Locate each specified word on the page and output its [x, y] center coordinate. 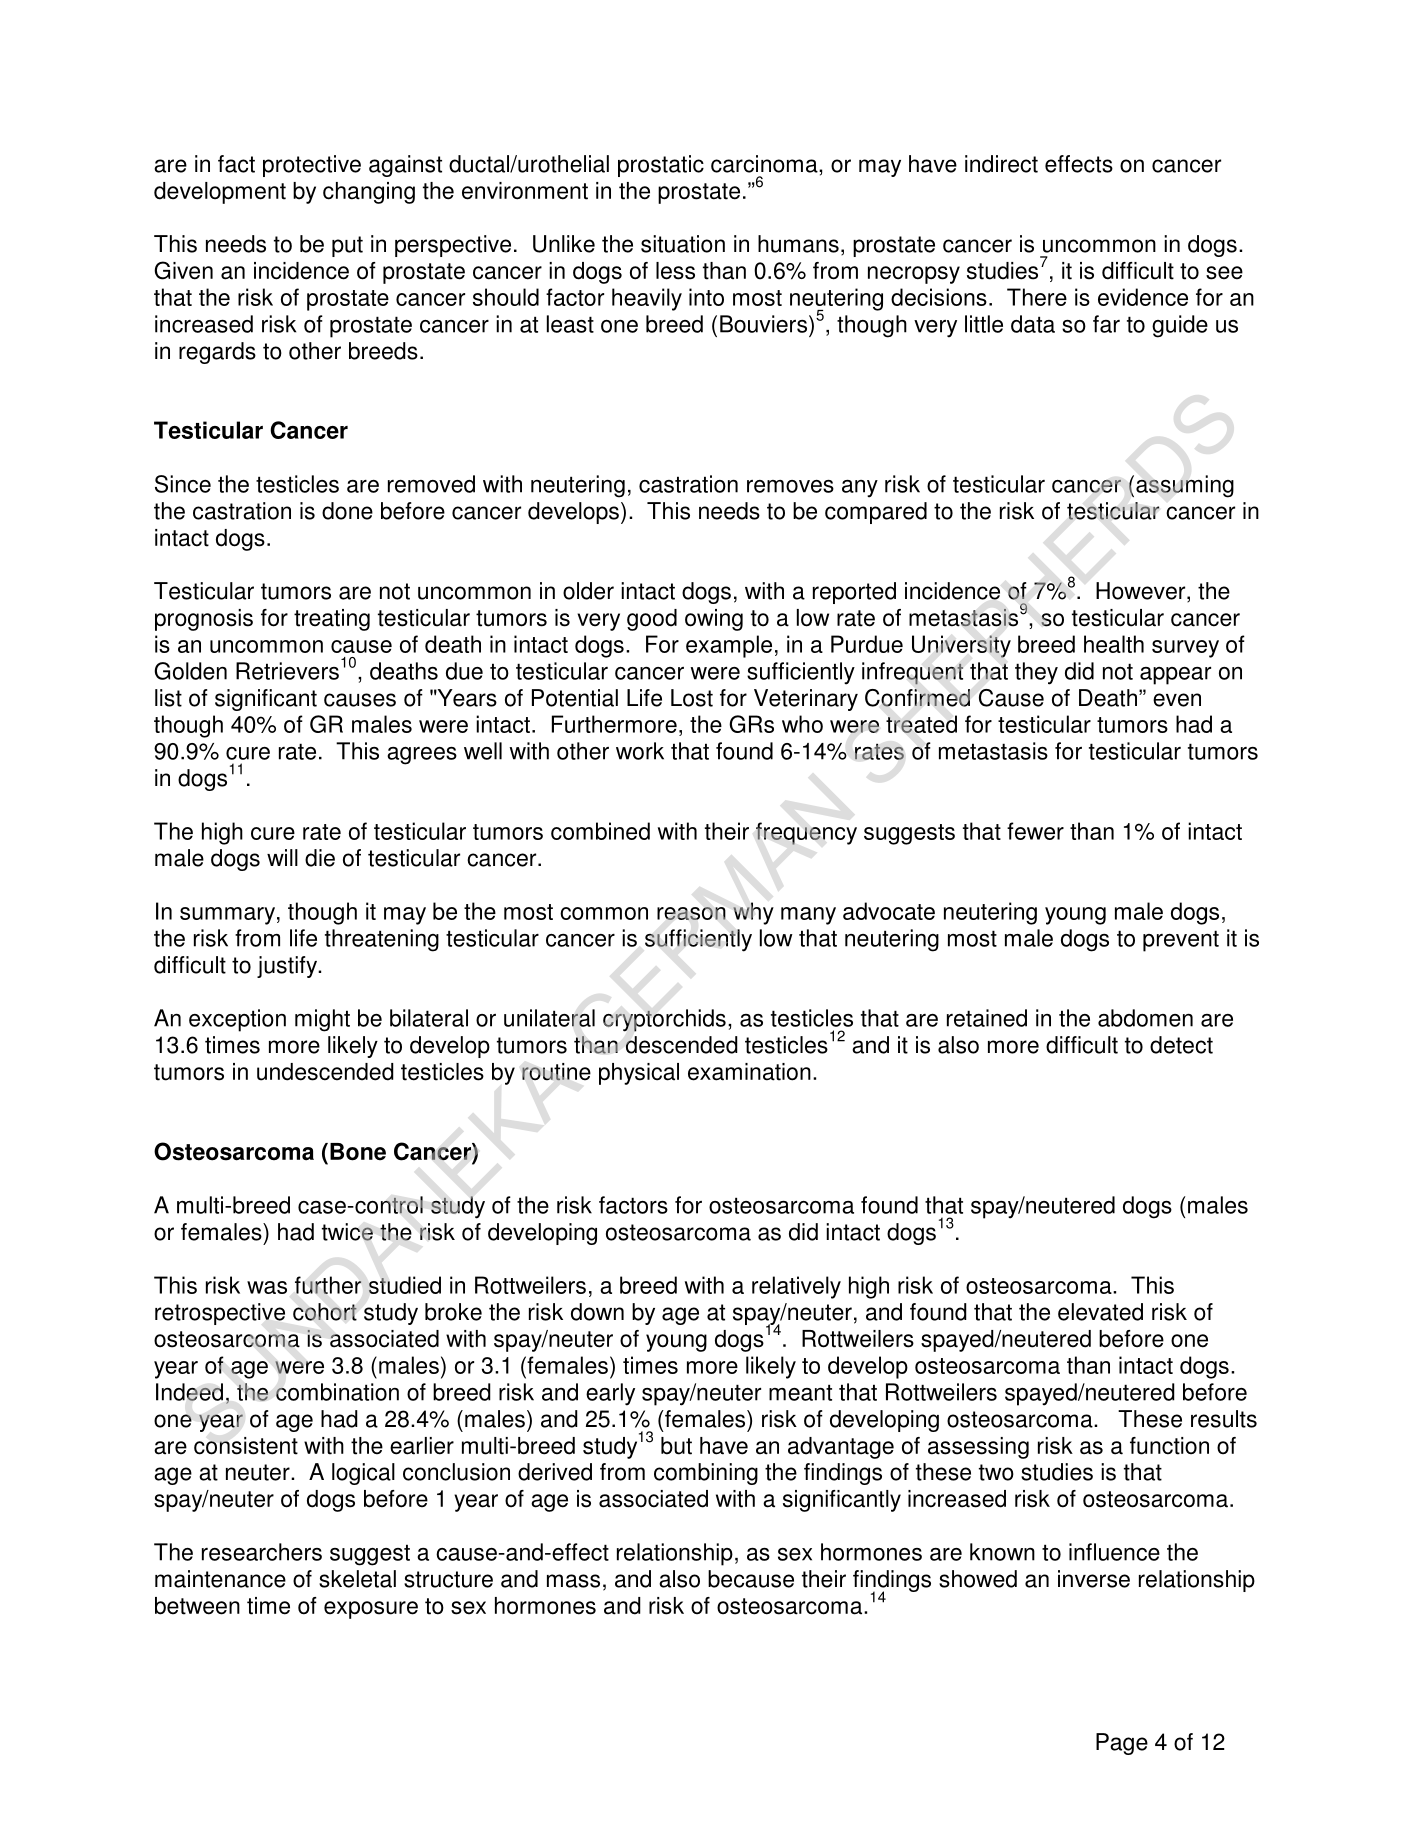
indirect [1001, 164]
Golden [190, 671]
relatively [796, 1287]
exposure [371, 1610]
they [1036, 673]
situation [683, 244]
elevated [1100, 1312]
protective [312, 166]
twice [347, 1232]
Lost [692, 698]
